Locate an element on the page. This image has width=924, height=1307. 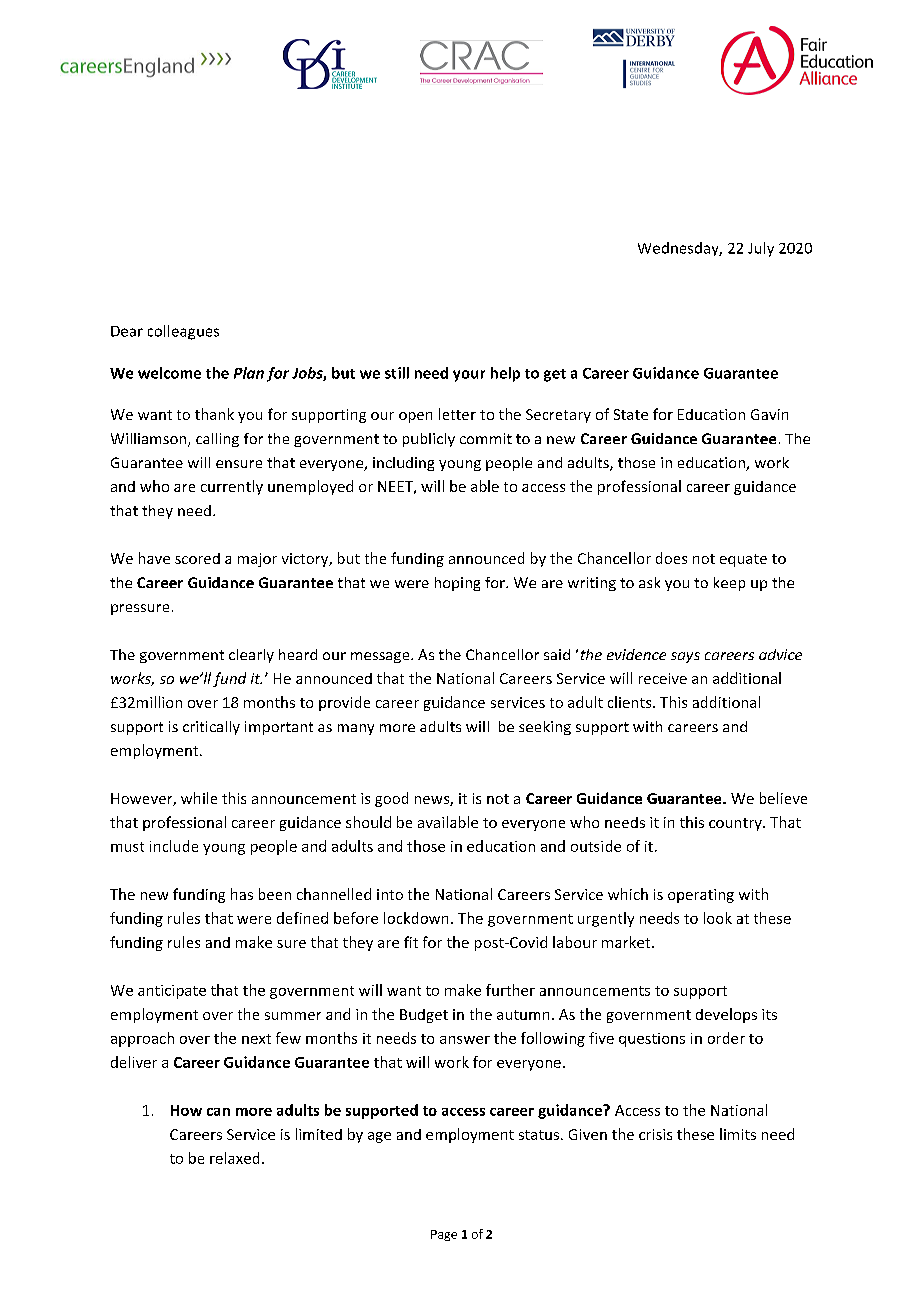
your is located at coordinates (469, 376).
